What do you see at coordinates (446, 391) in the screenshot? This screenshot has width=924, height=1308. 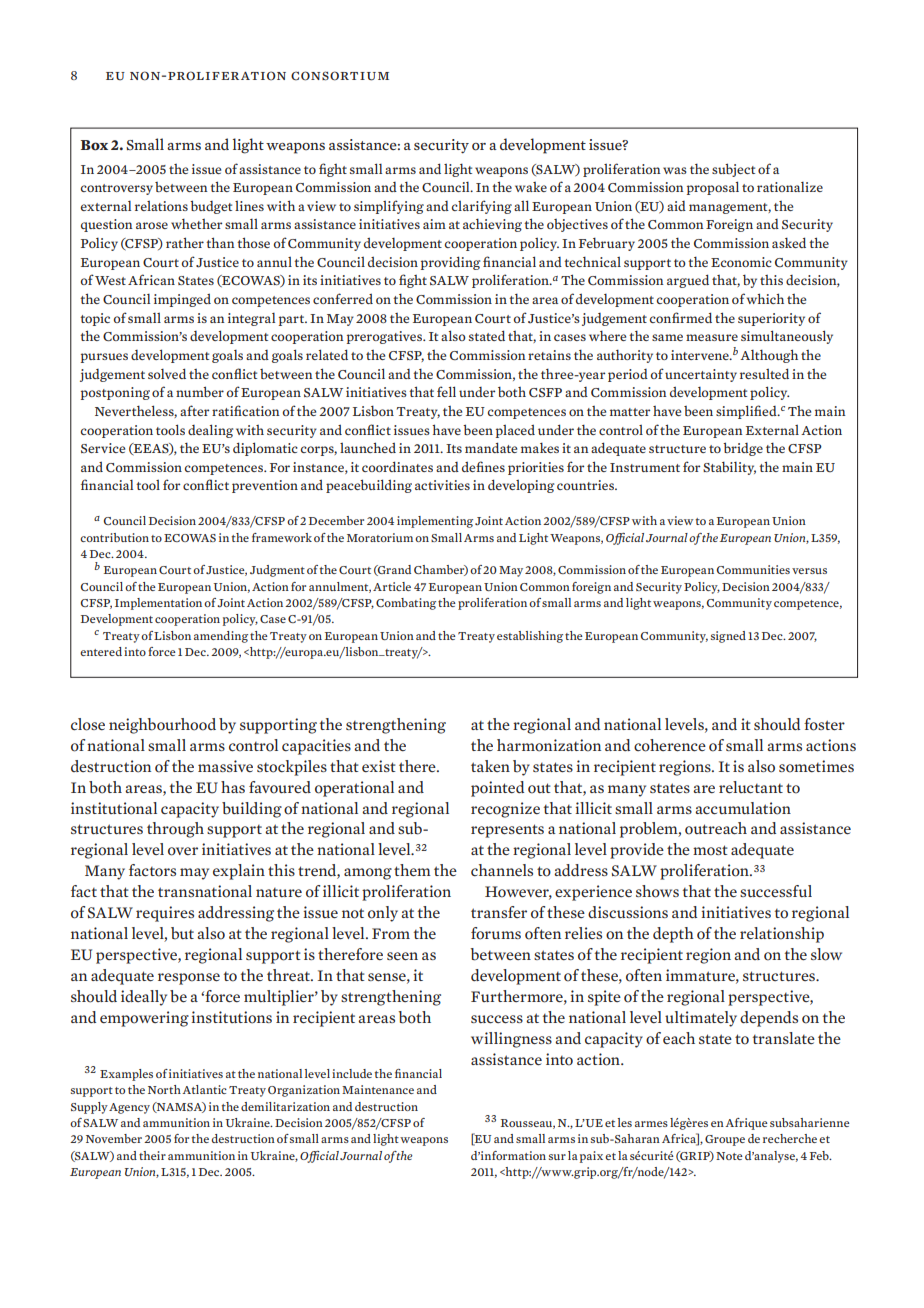 I see `fell` at bounding box center [446, 391].
